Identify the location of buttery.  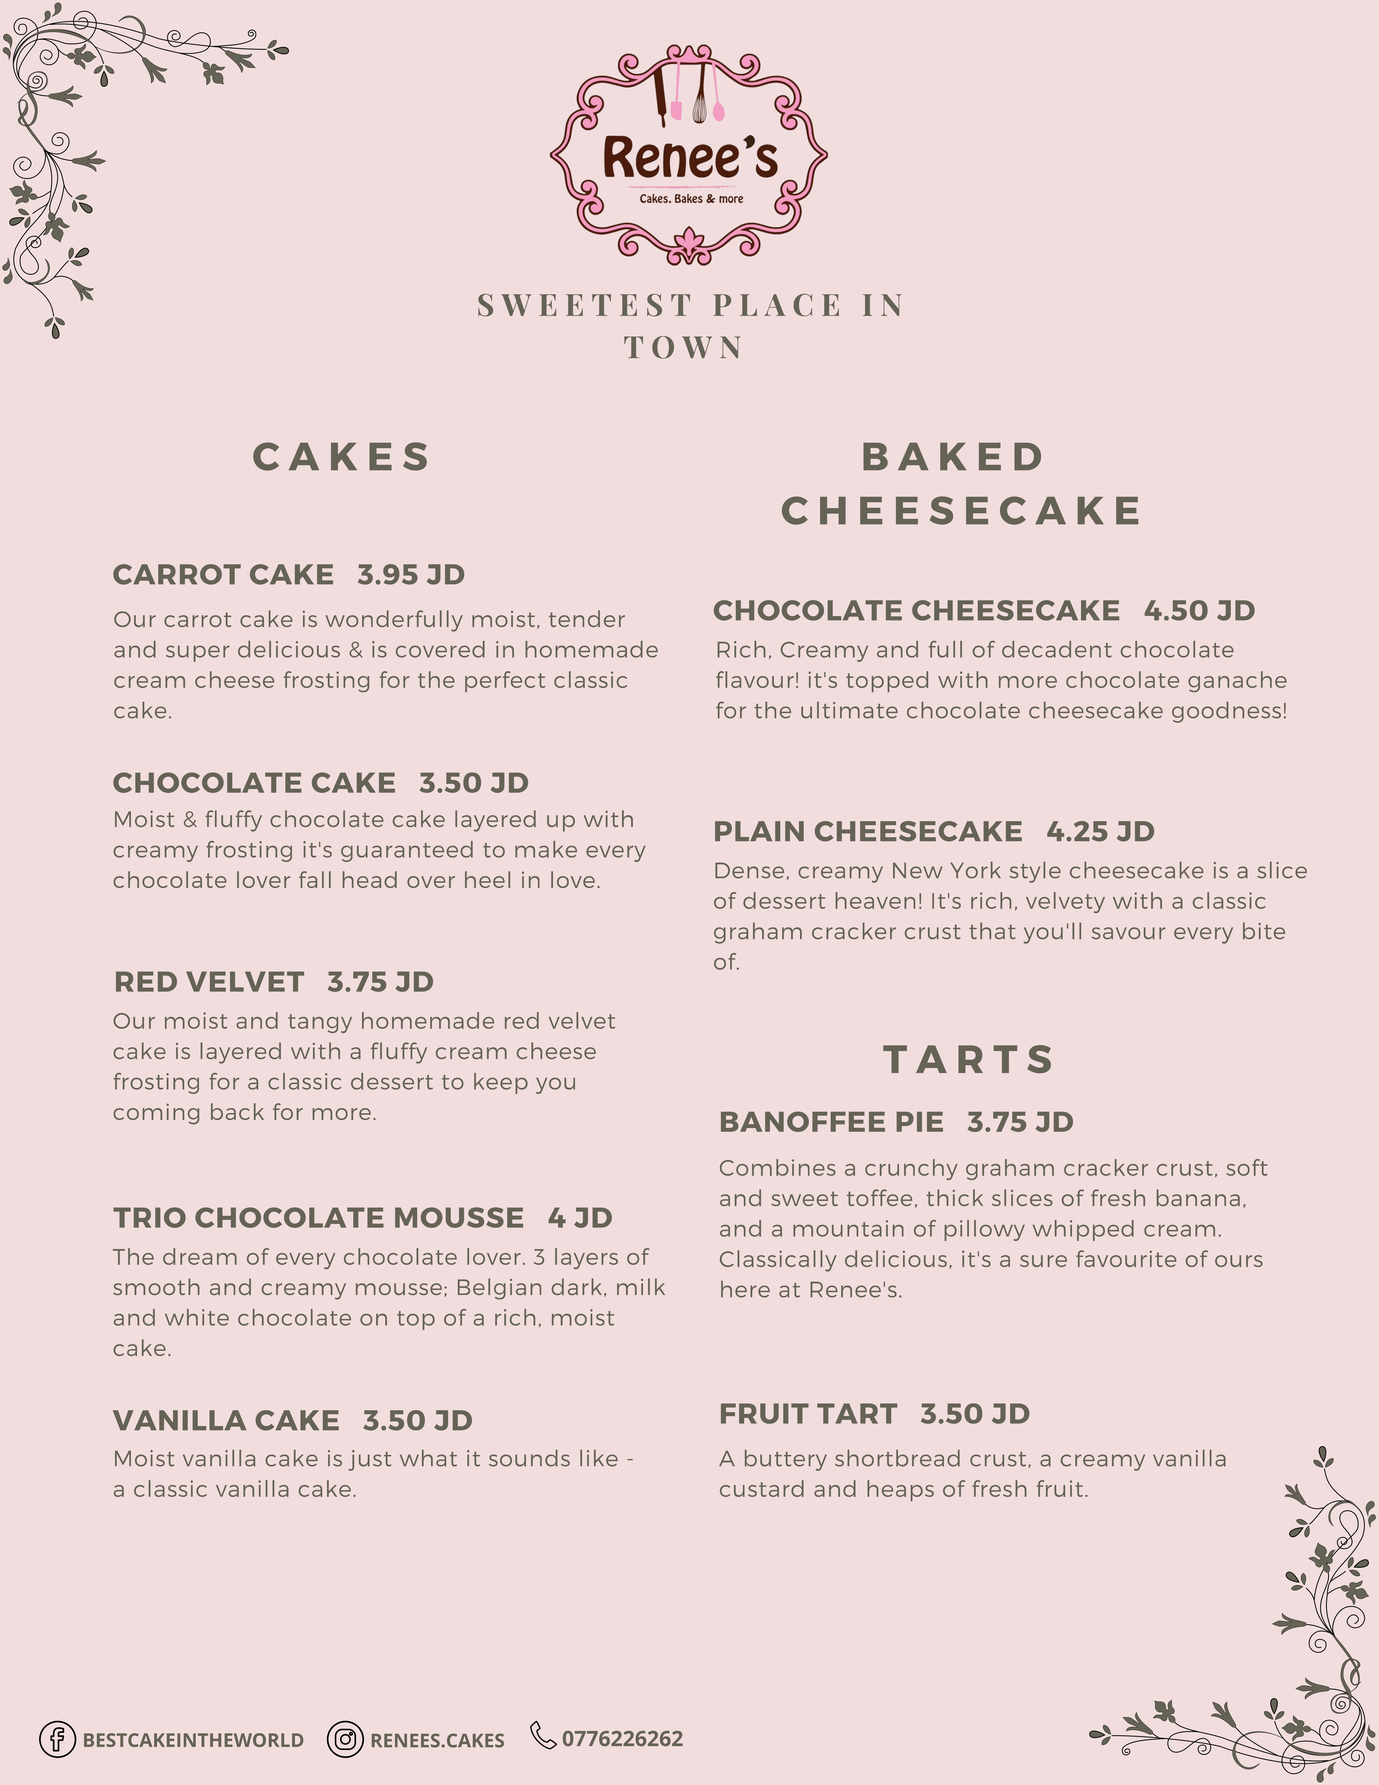
(786, 1460).
